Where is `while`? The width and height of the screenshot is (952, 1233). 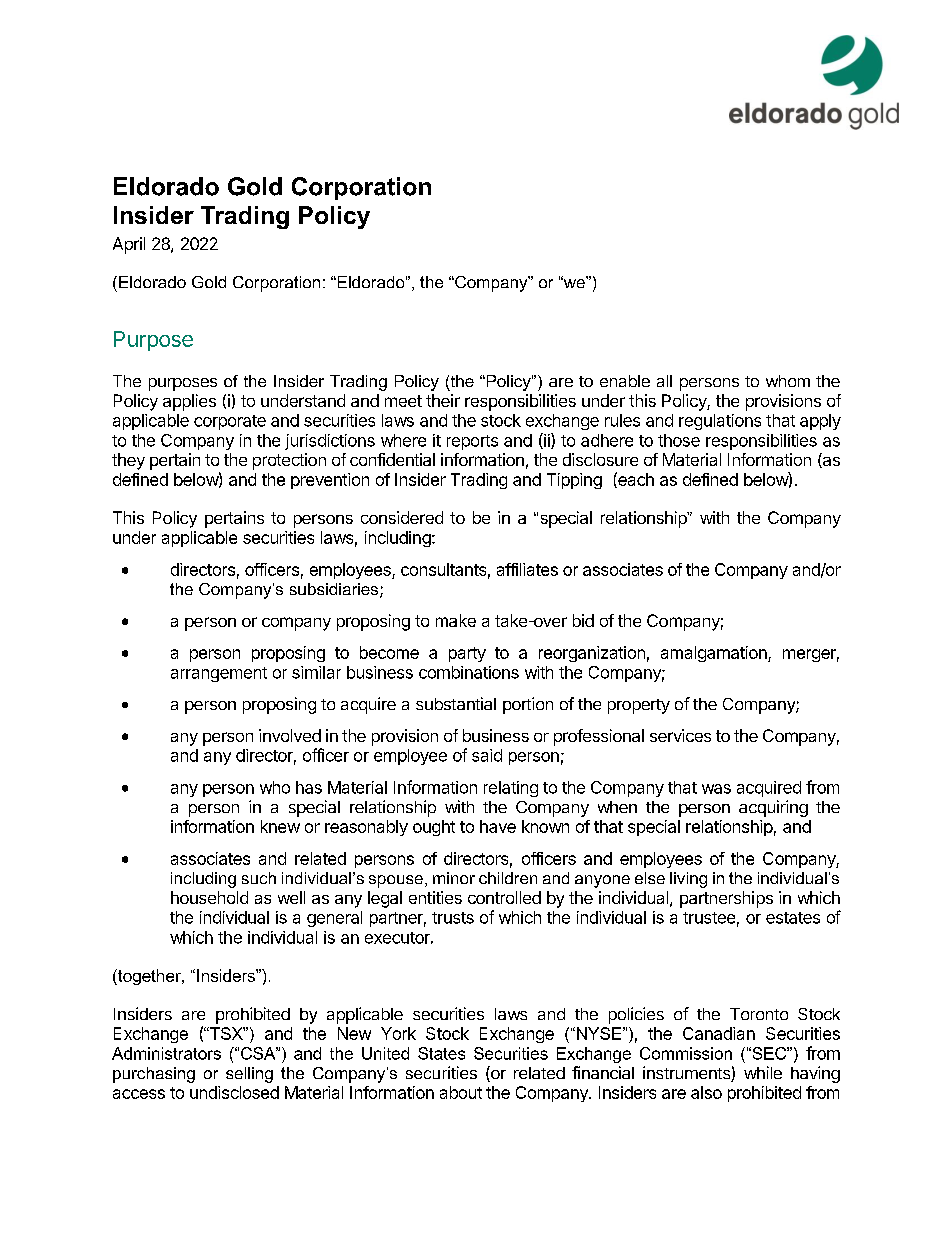 while is located at coordinates (763, 1072).
